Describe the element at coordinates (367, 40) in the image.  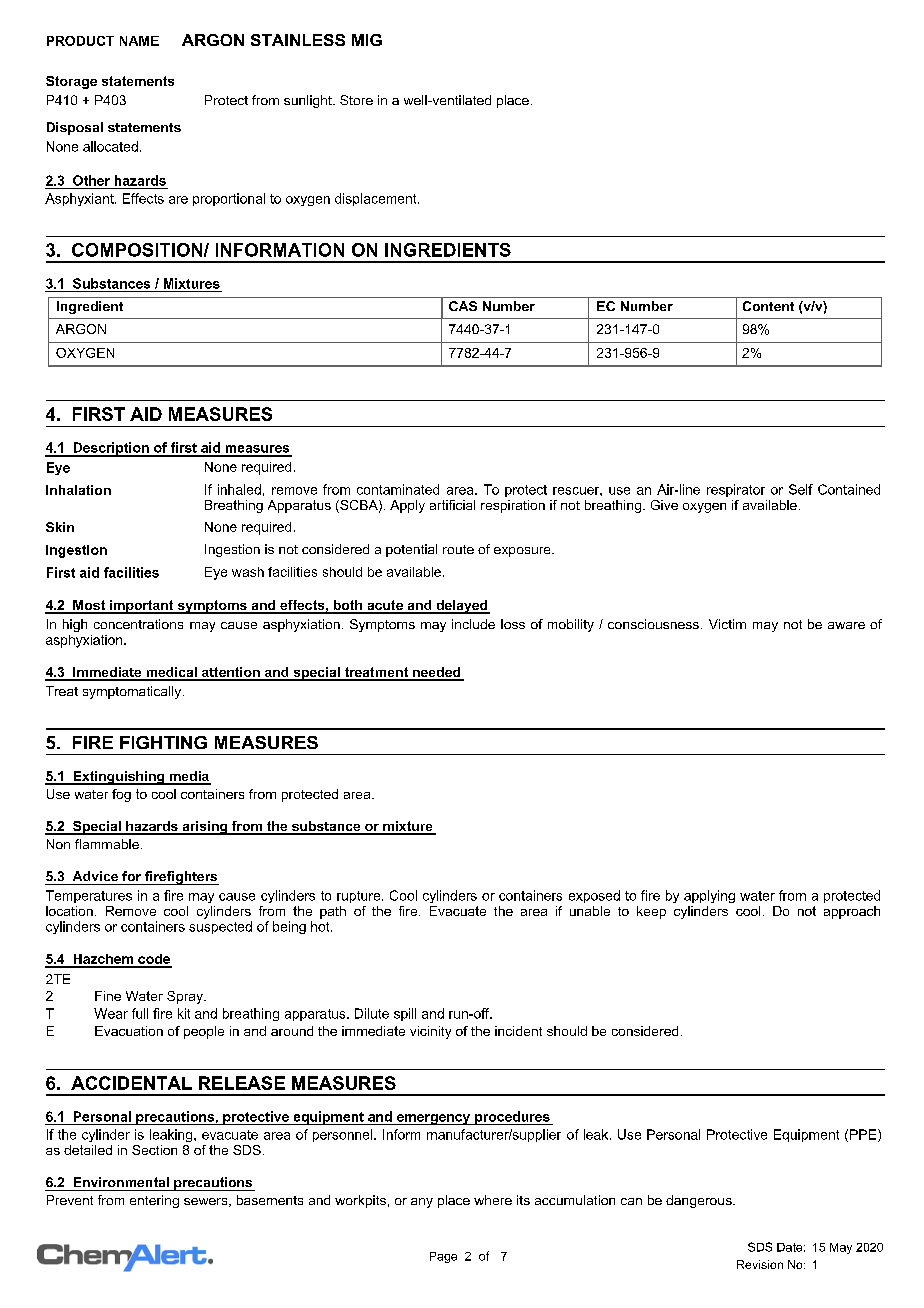
I see `MIG` at that location.
